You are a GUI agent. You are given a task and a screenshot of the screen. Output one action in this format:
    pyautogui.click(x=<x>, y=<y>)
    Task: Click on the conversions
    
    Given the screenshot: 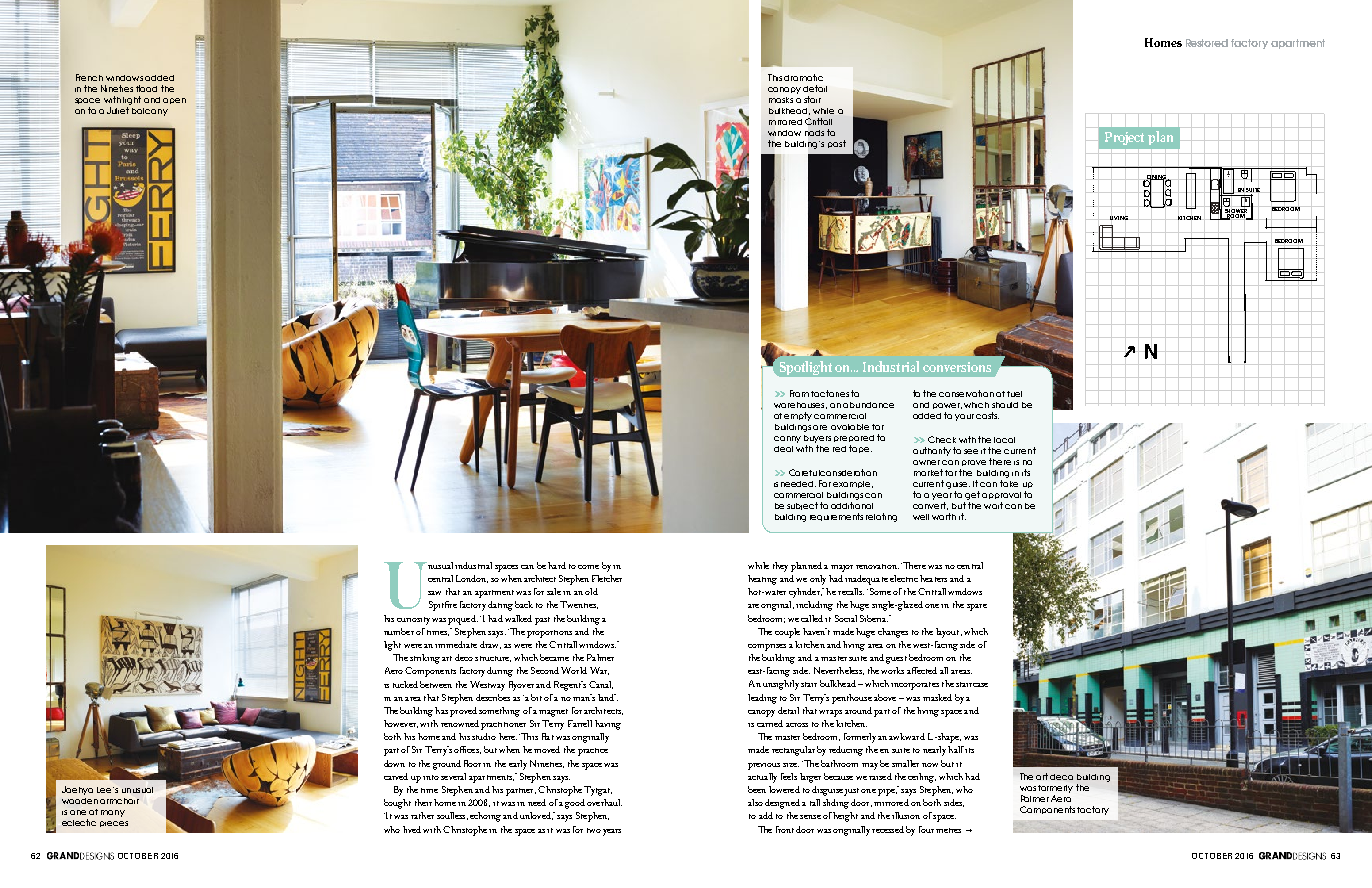 What is the action you would take?
    pyautogui.click(x=957, y=367)
